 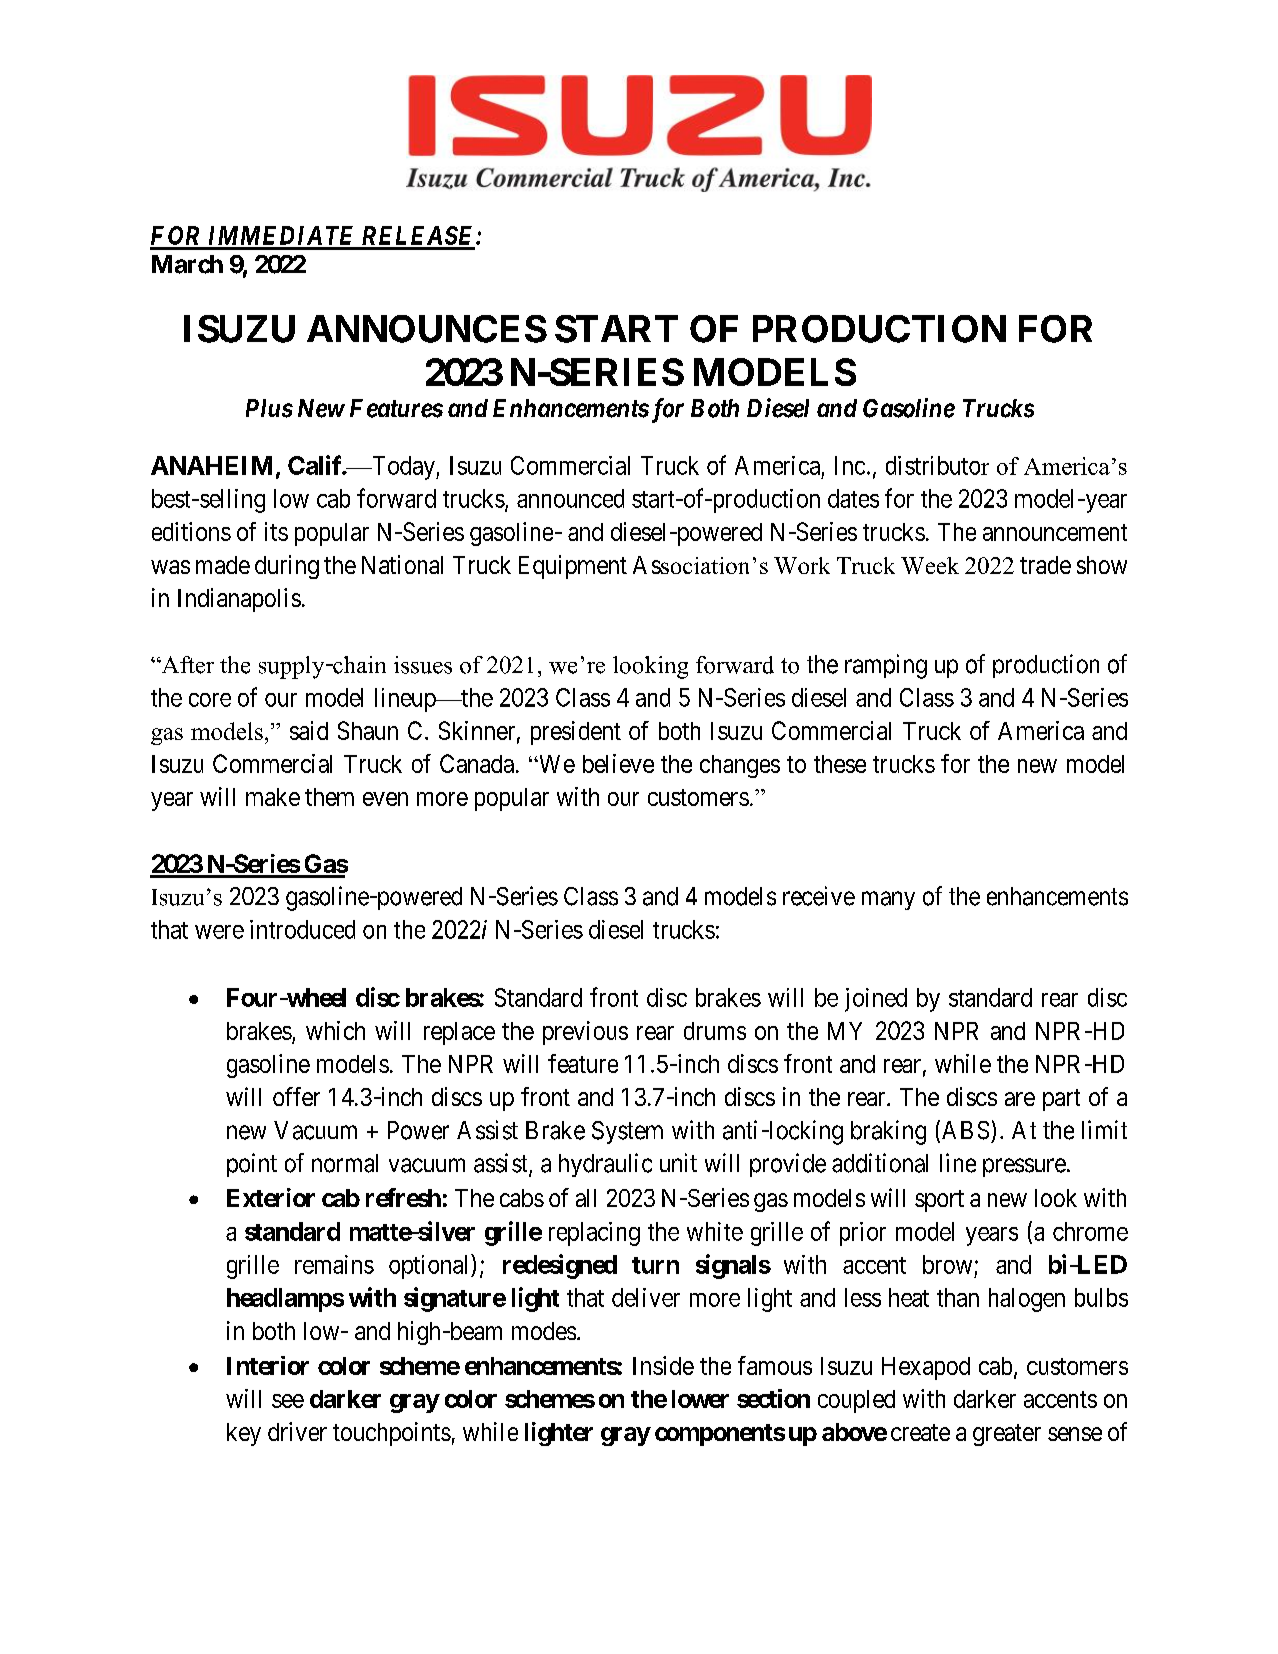 I want to click on during, so click(x=287, y=567).
